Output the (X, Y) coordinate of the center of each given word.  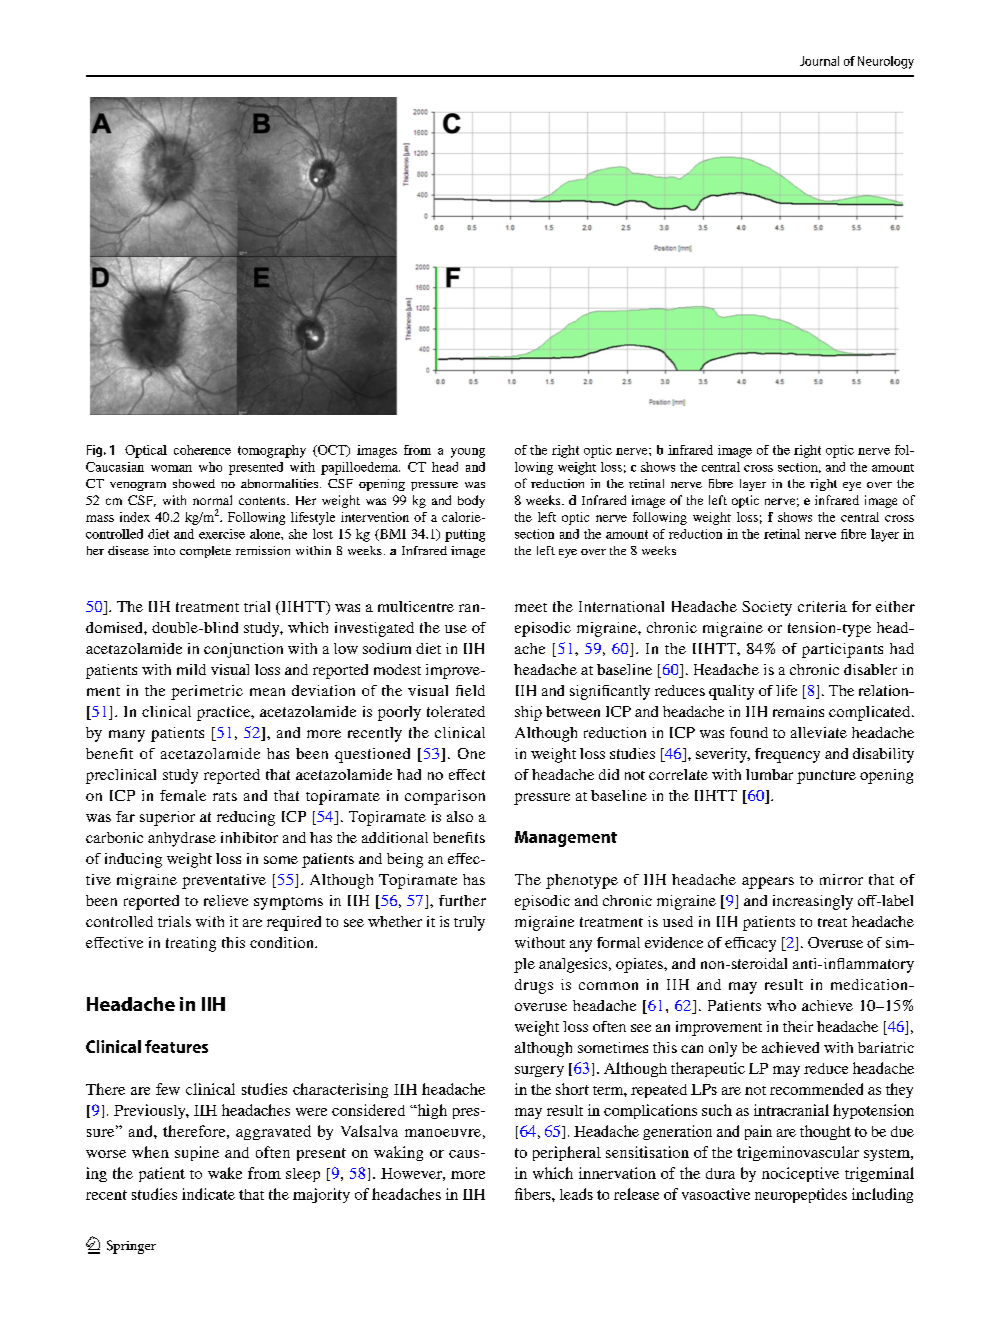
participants (842, 650)
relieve (226, 900)
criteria (822, 606)
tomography (272, 451)
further (462, 900)
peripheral (567, 1153)
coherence (202, 450)
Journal (819, 61)
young (468, 453)
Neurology (886, 62)
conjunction (243, 650)
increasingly (813, 902)
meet (531, 607)
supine (197, 1153)
